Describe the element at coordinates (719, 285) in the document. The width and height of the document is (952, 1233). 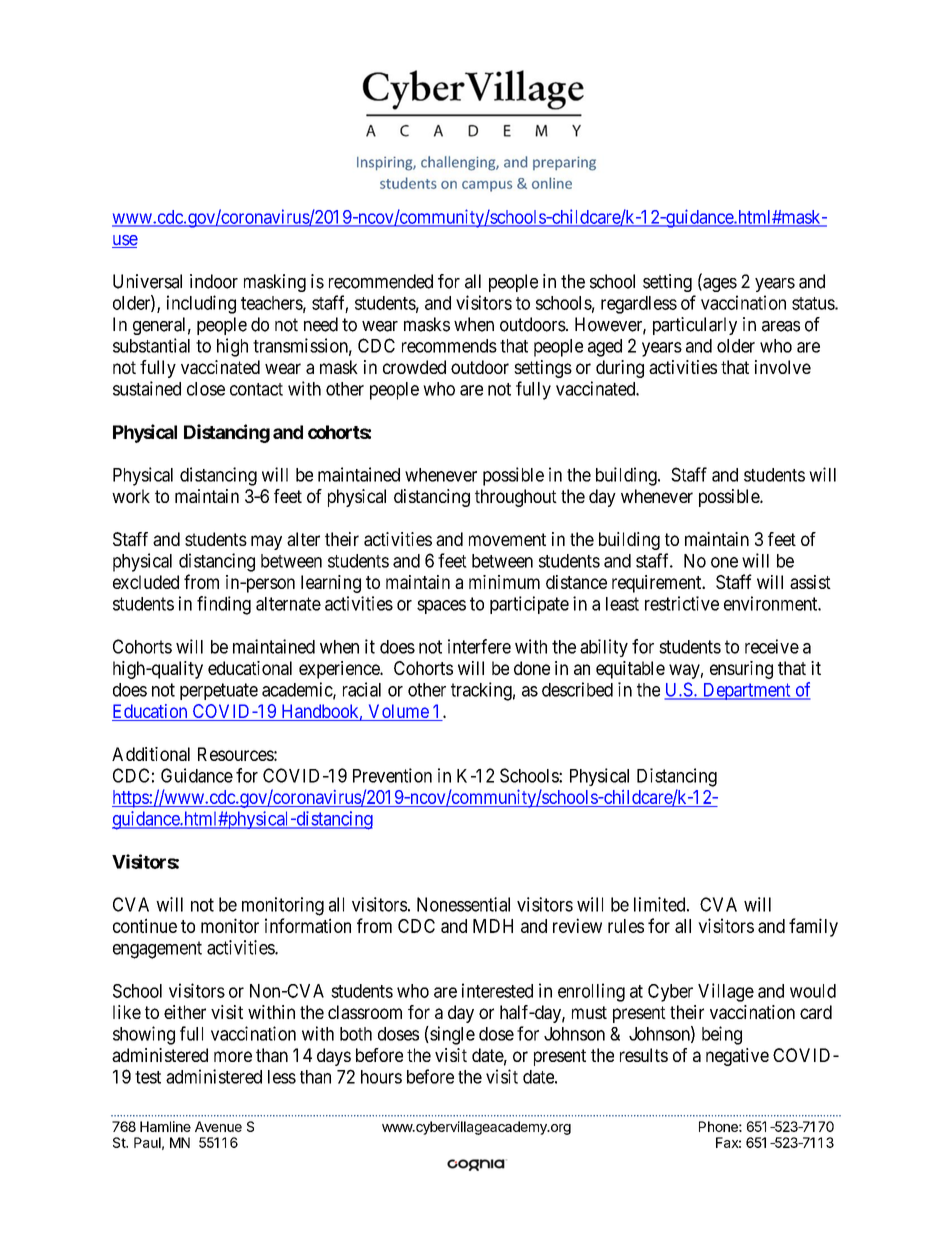
I see `ages` at that location.
